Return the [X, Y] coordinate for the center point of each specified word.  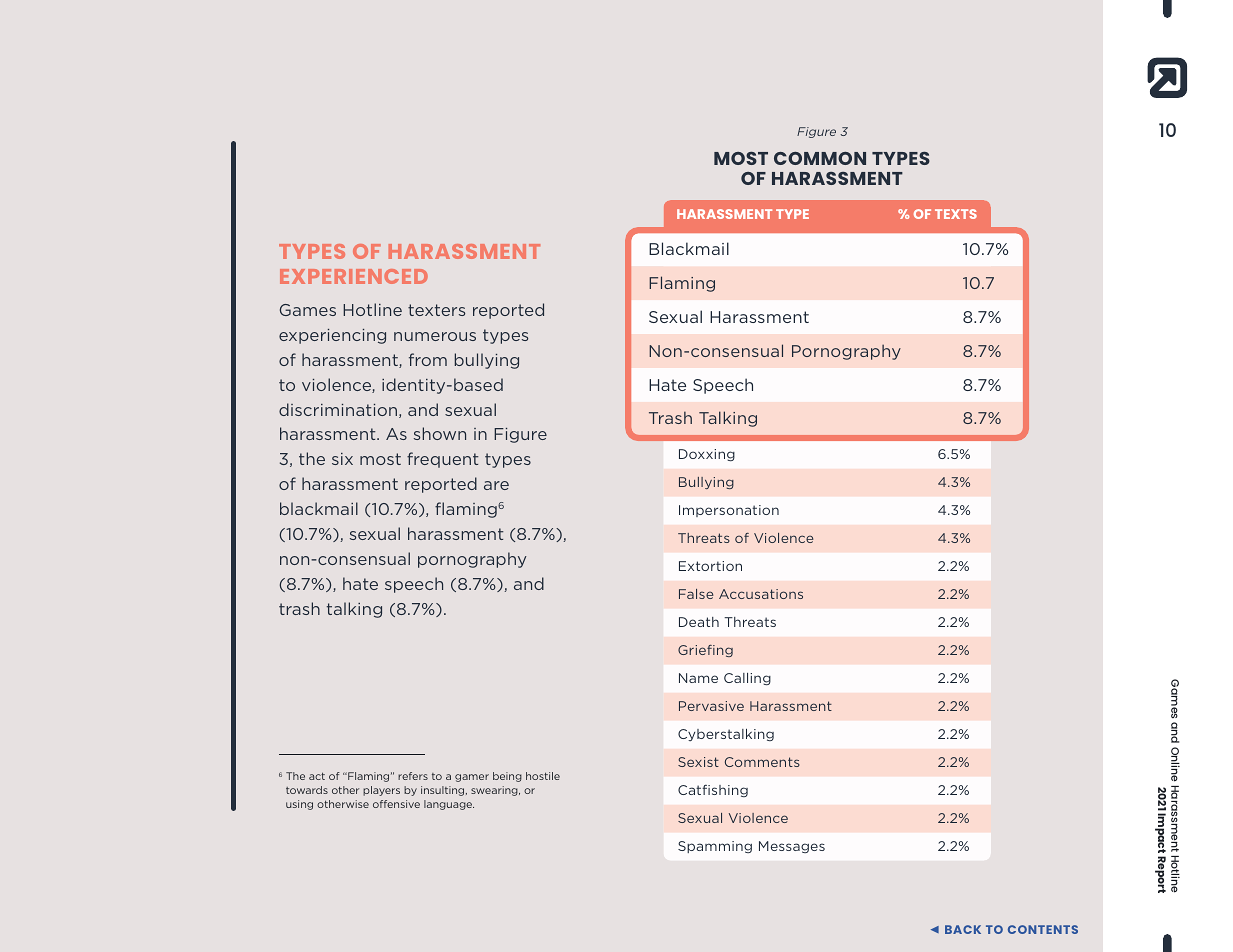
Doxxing [707, 455]
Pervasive [711, 706]
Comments [762, 762]
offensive [396, 804]
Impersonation [729, 511]
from [428, 359]
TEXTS [956, 214]
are [496, 485]
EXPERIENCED [354, 276]
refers [413, 776]
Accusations [761, 594]
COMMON [820, 158]
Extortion [710, 566]
